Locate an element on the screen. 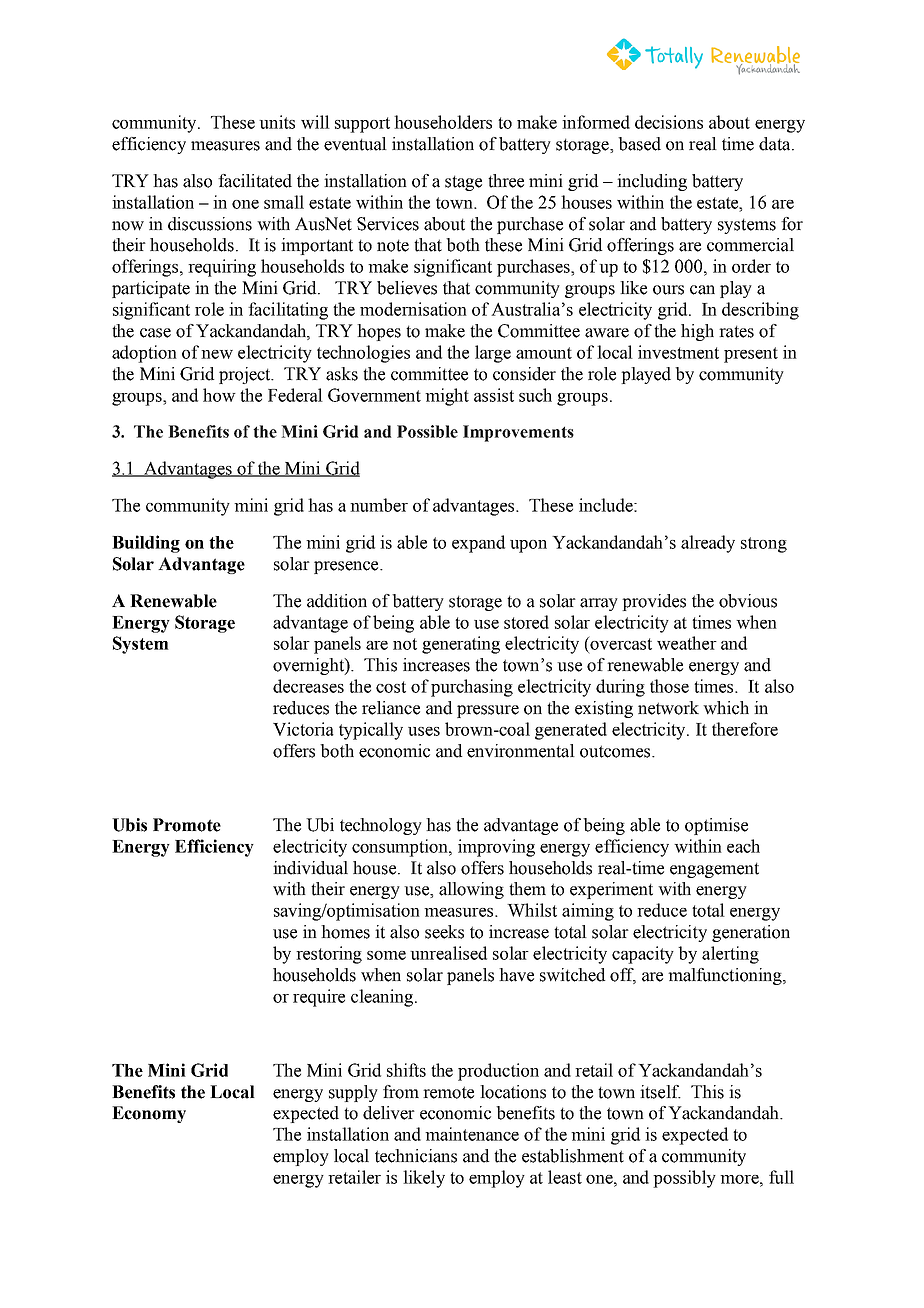 Image resolution: width=924 pixels, height=1308 pixels. Economy is located at coordinates (149, 1114).
